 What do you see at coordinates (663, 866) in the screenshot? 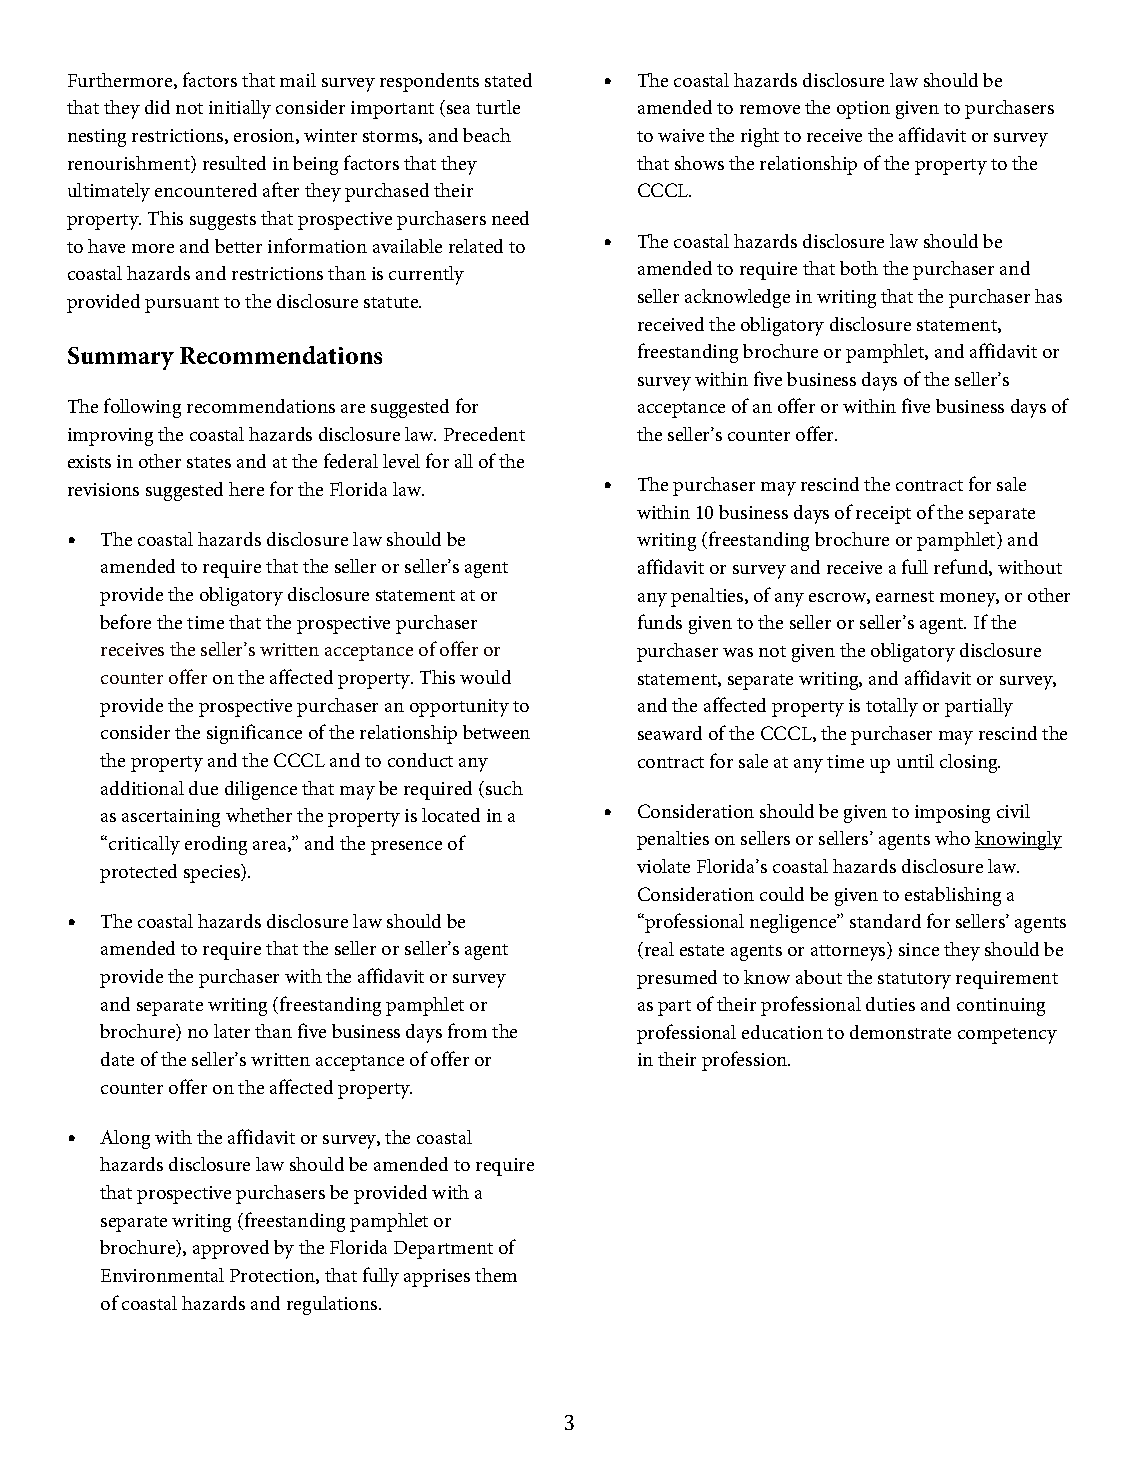
I see `violate` at bounding box center [663, 866].
